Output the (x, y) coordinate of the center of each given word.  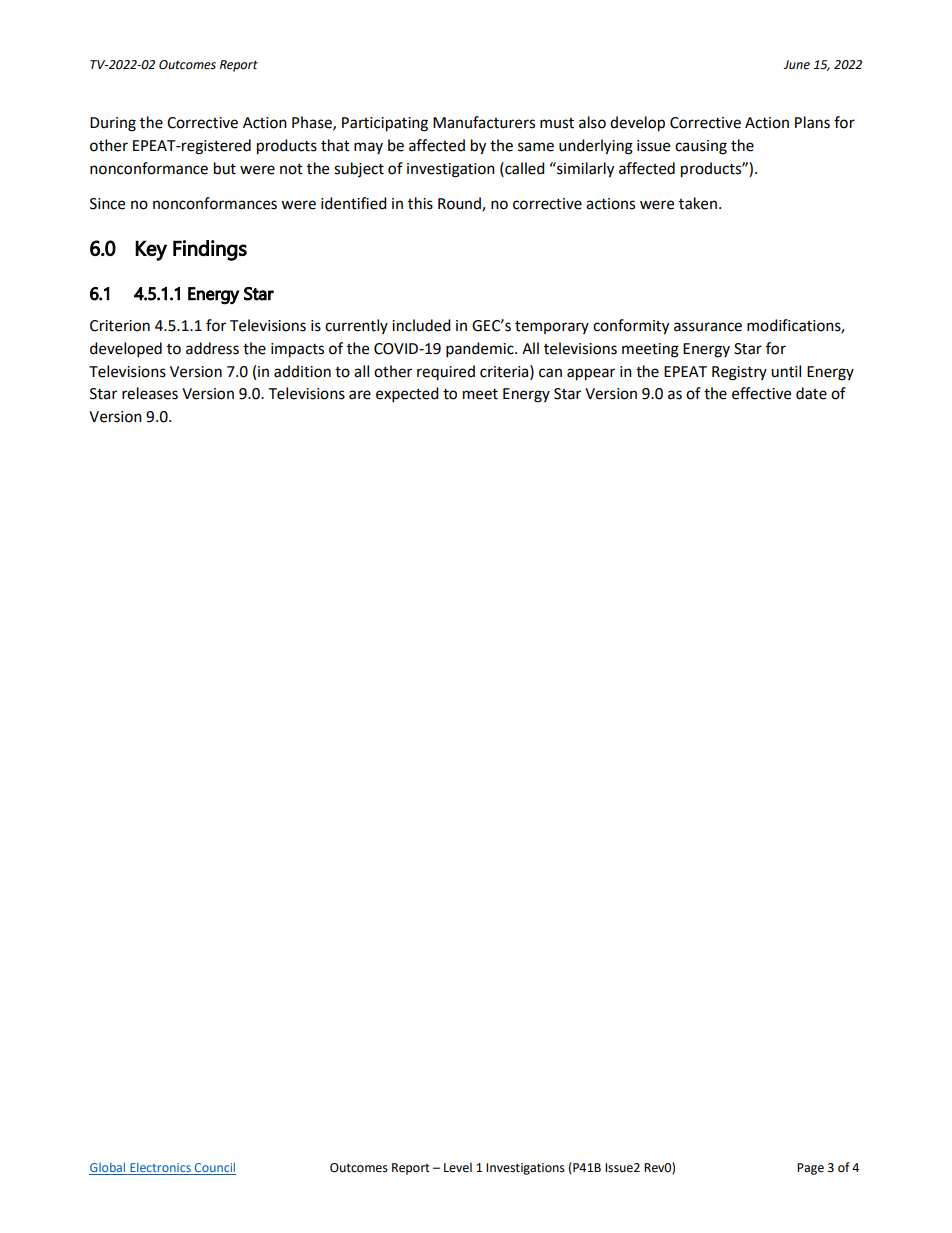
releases (150, 393)
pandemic (481, 350)
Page (810, 1169)
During (113, 124)
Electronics (160, 1168)
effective (761, 393)
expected (407, 395)
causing (701, 147)
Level (458, 1167)
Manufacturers (484, 122)
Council (214, 1168)
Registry (739, 373)
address (212, 348)
